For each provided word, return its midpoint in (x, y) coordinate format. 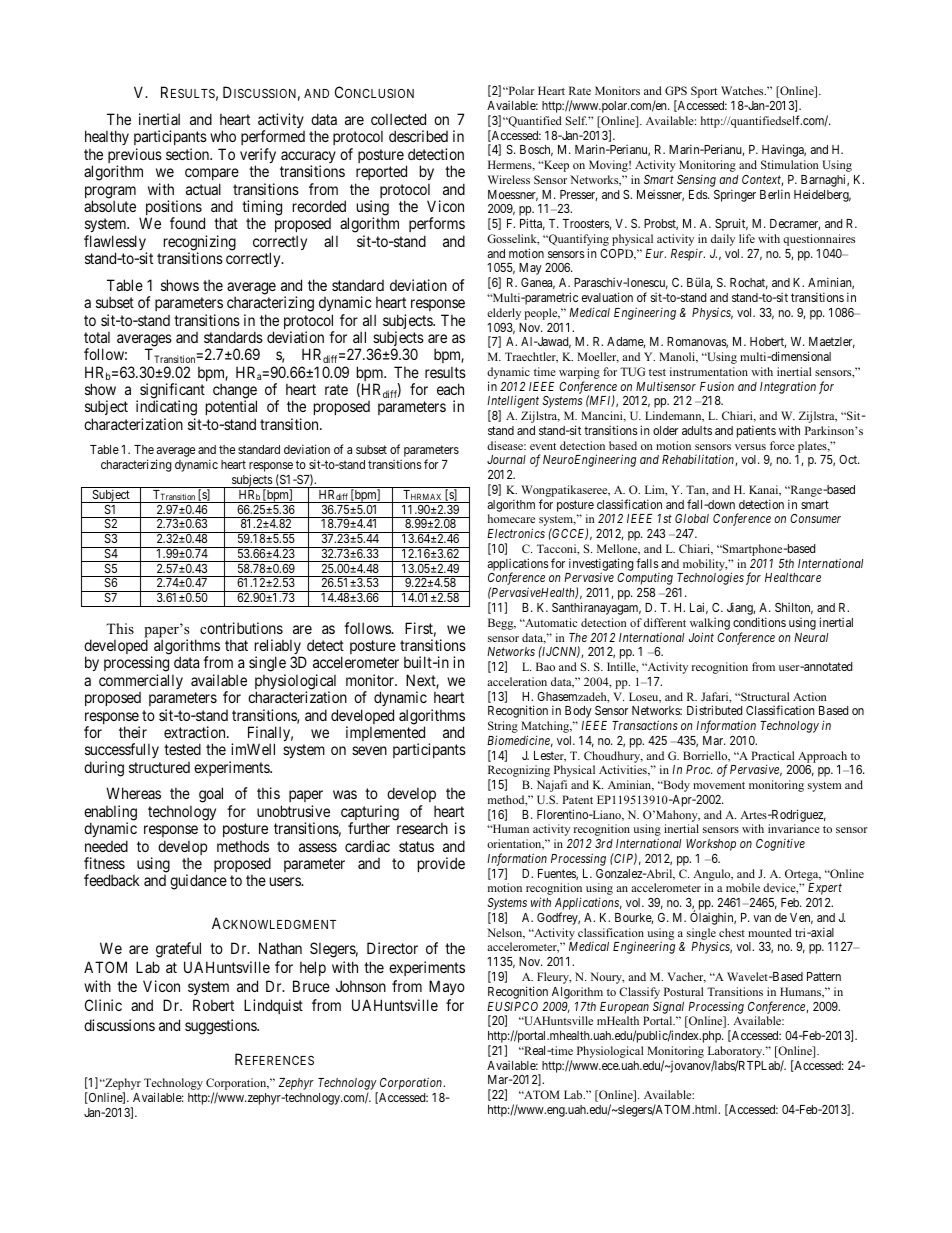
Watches (743, 90)
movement (719, 785)
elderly (504, 314)
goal (211, 795)
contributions (241, 628)
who (223, 136)
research (422, 828)
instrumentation (709, 371)
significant (172, 392)
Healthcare (793, 577)
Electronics (516, 533)
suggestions (221, 1027)
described (418, 136)
